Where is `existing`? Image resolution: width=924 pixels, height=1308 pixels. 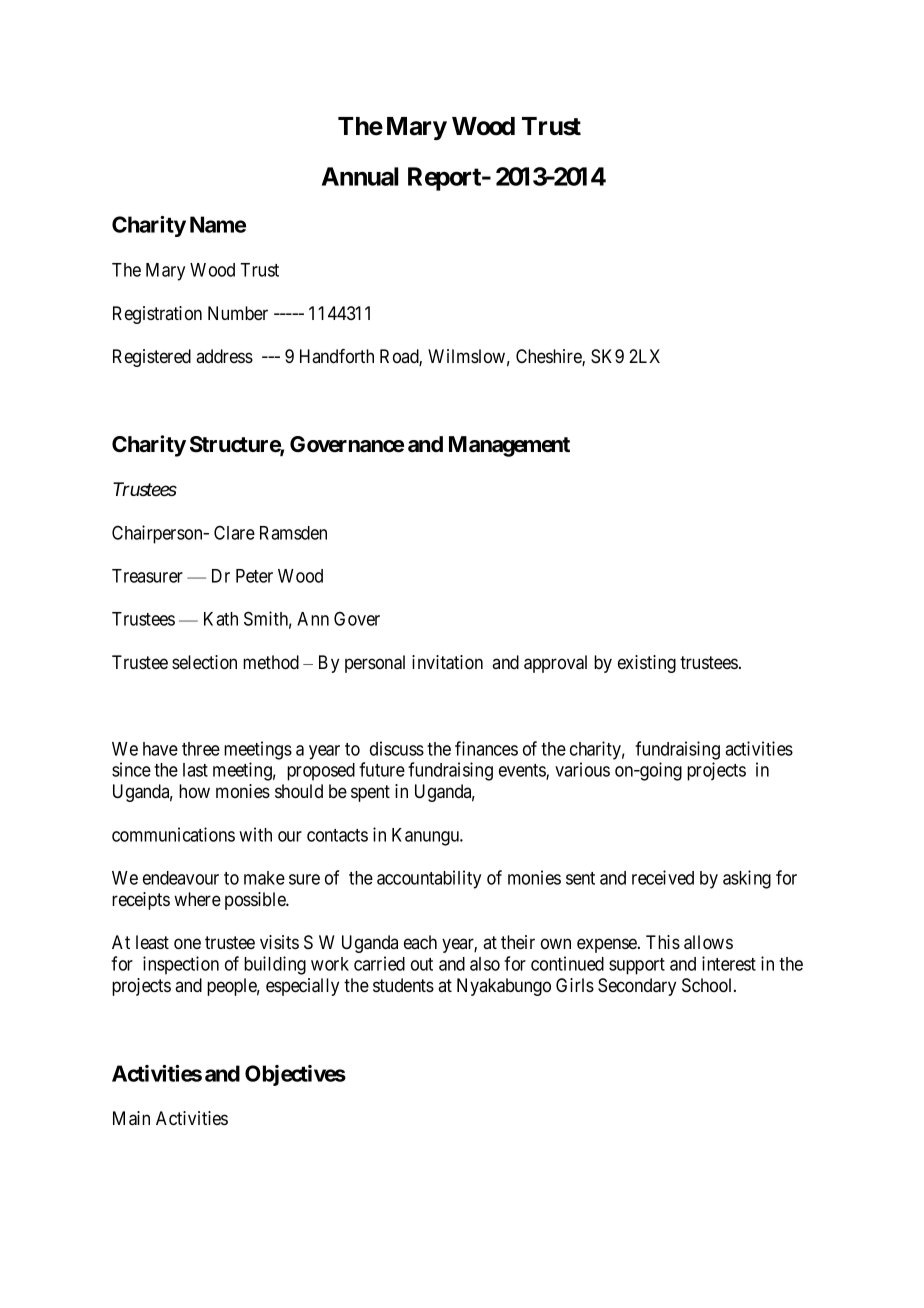 existing is located at coordinates (647, 664).
